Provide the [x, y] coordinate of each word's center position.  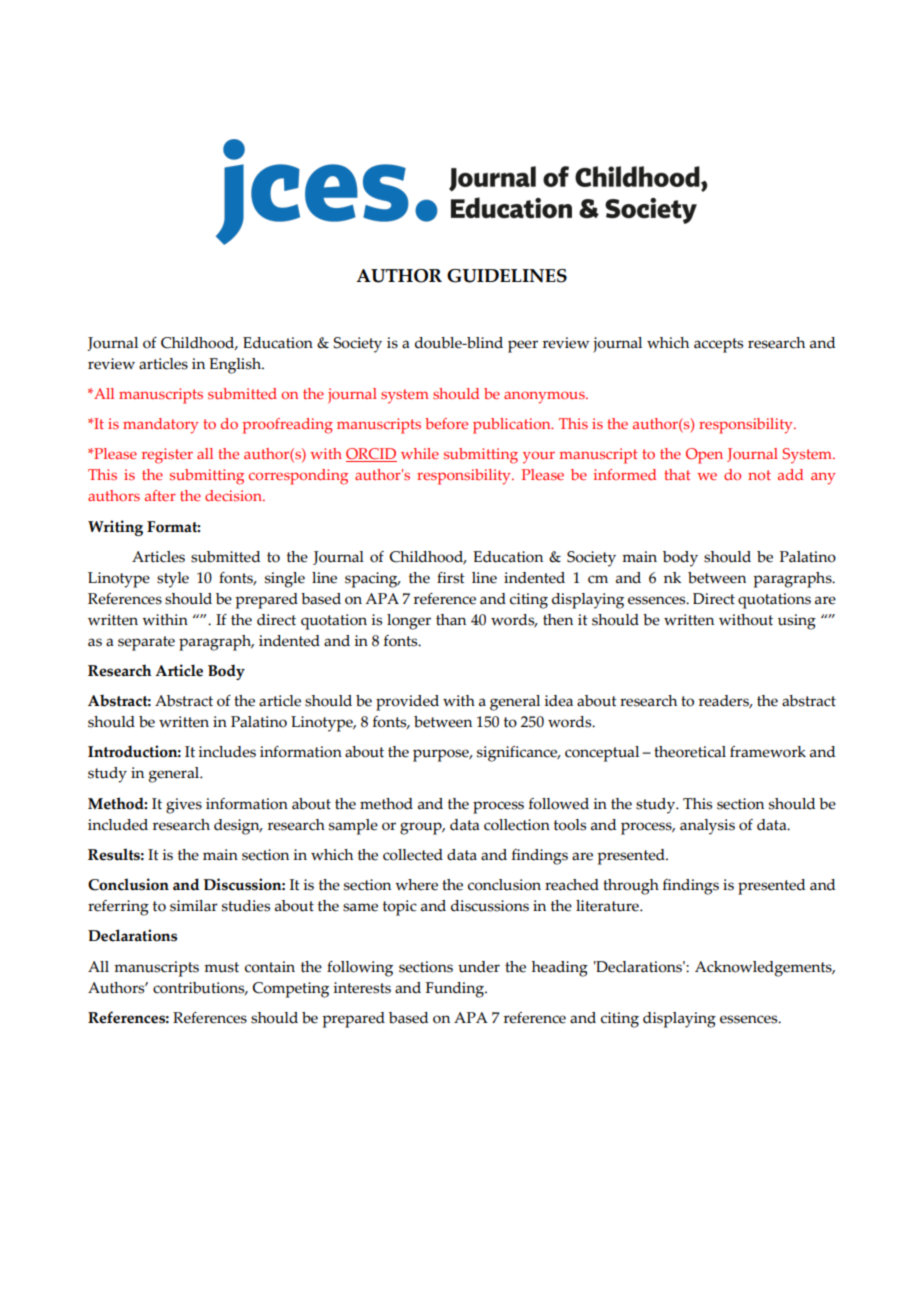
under [479, 967]
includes [227, 752]
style [173, 580]
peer [523, 346]
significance [518, 754]
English [236, 366]
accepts [718, 345]
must [221, 967]
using [797, 622]
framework [768, 752]
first [451, 578]
